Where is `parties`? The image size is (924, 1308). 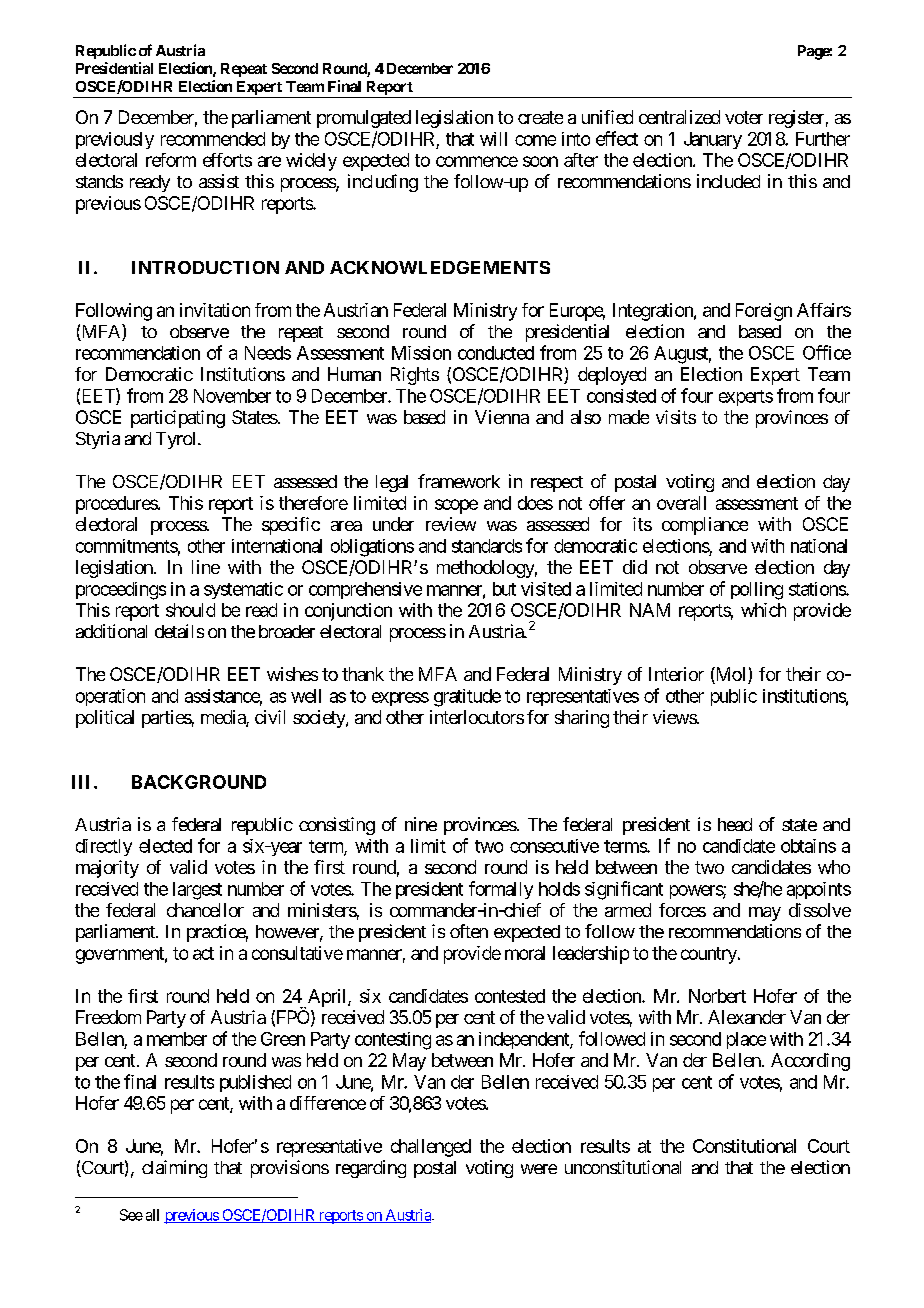
parties is located at coordinates (167, 719).
